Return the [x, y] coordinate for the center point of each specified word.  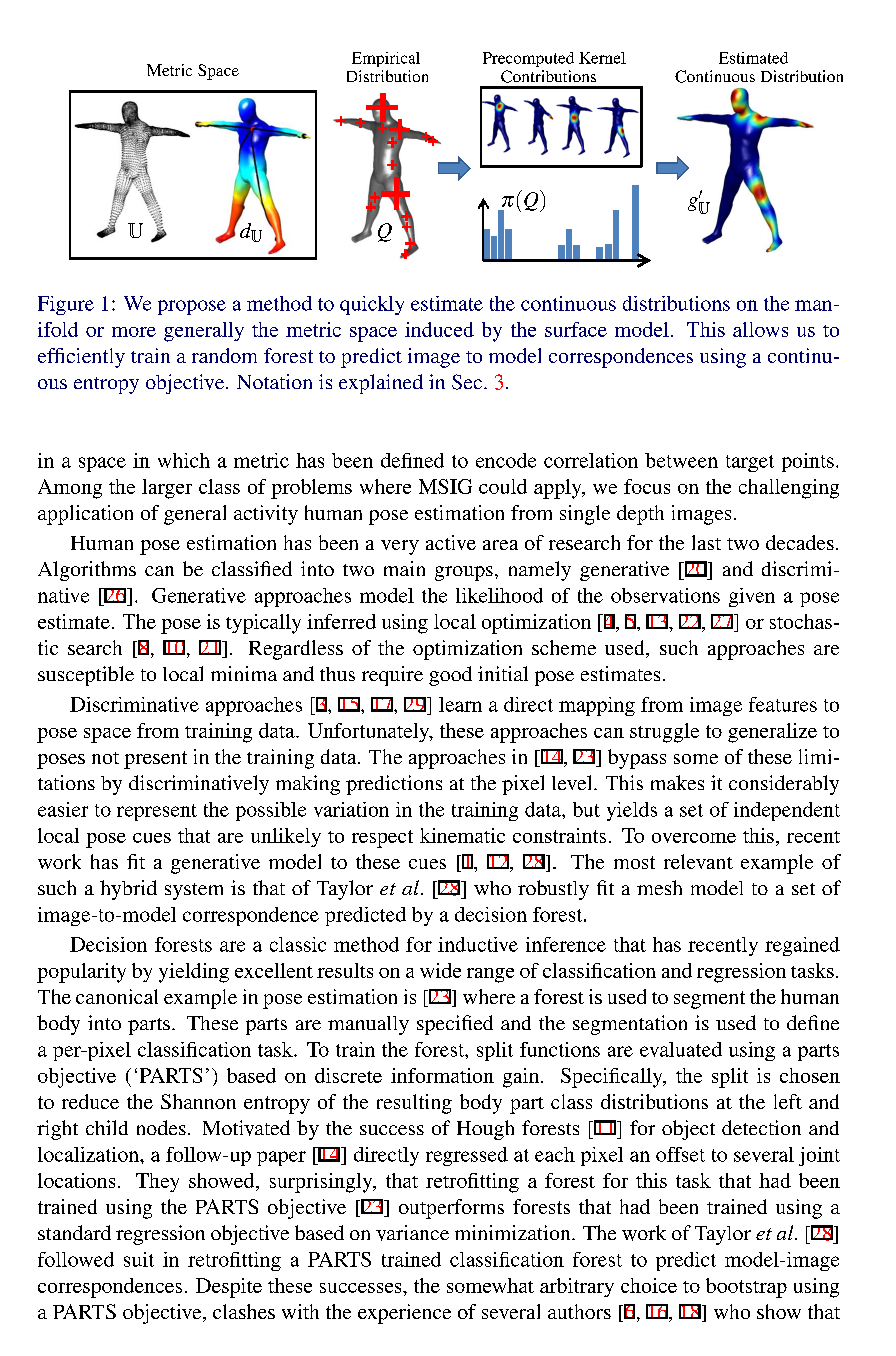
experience [404, 1314]
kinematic [462, 835]
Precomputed [528, 59]
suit [139, 1259]
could [503, 486]
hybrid [128, 890]
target [750, 463]
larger [167, 489]
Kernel [602, 58]
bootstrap [746, 1288]
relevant [698, 861]
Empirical [386, 59]
